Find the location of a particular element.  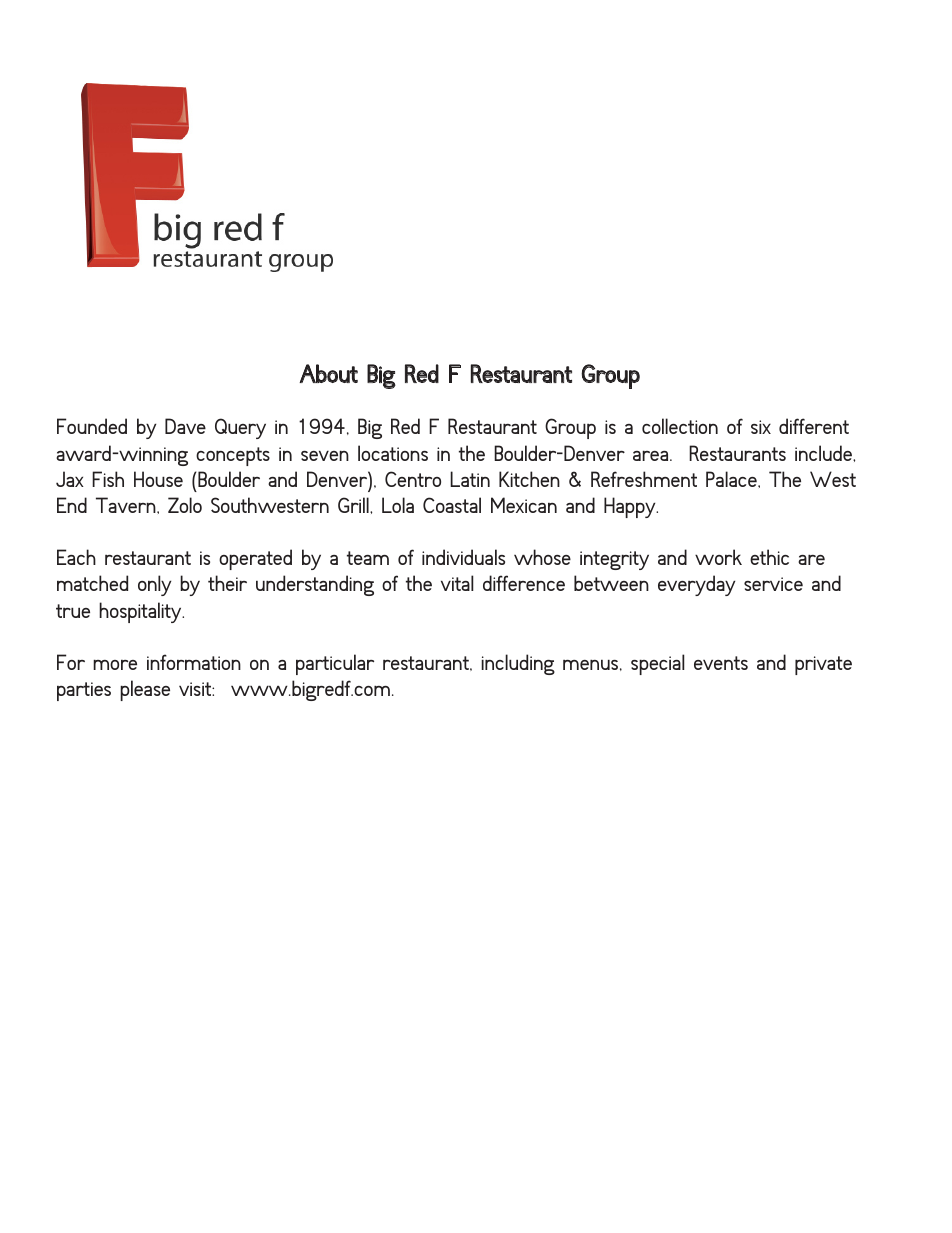

work is located at coordinates (718, 557).
